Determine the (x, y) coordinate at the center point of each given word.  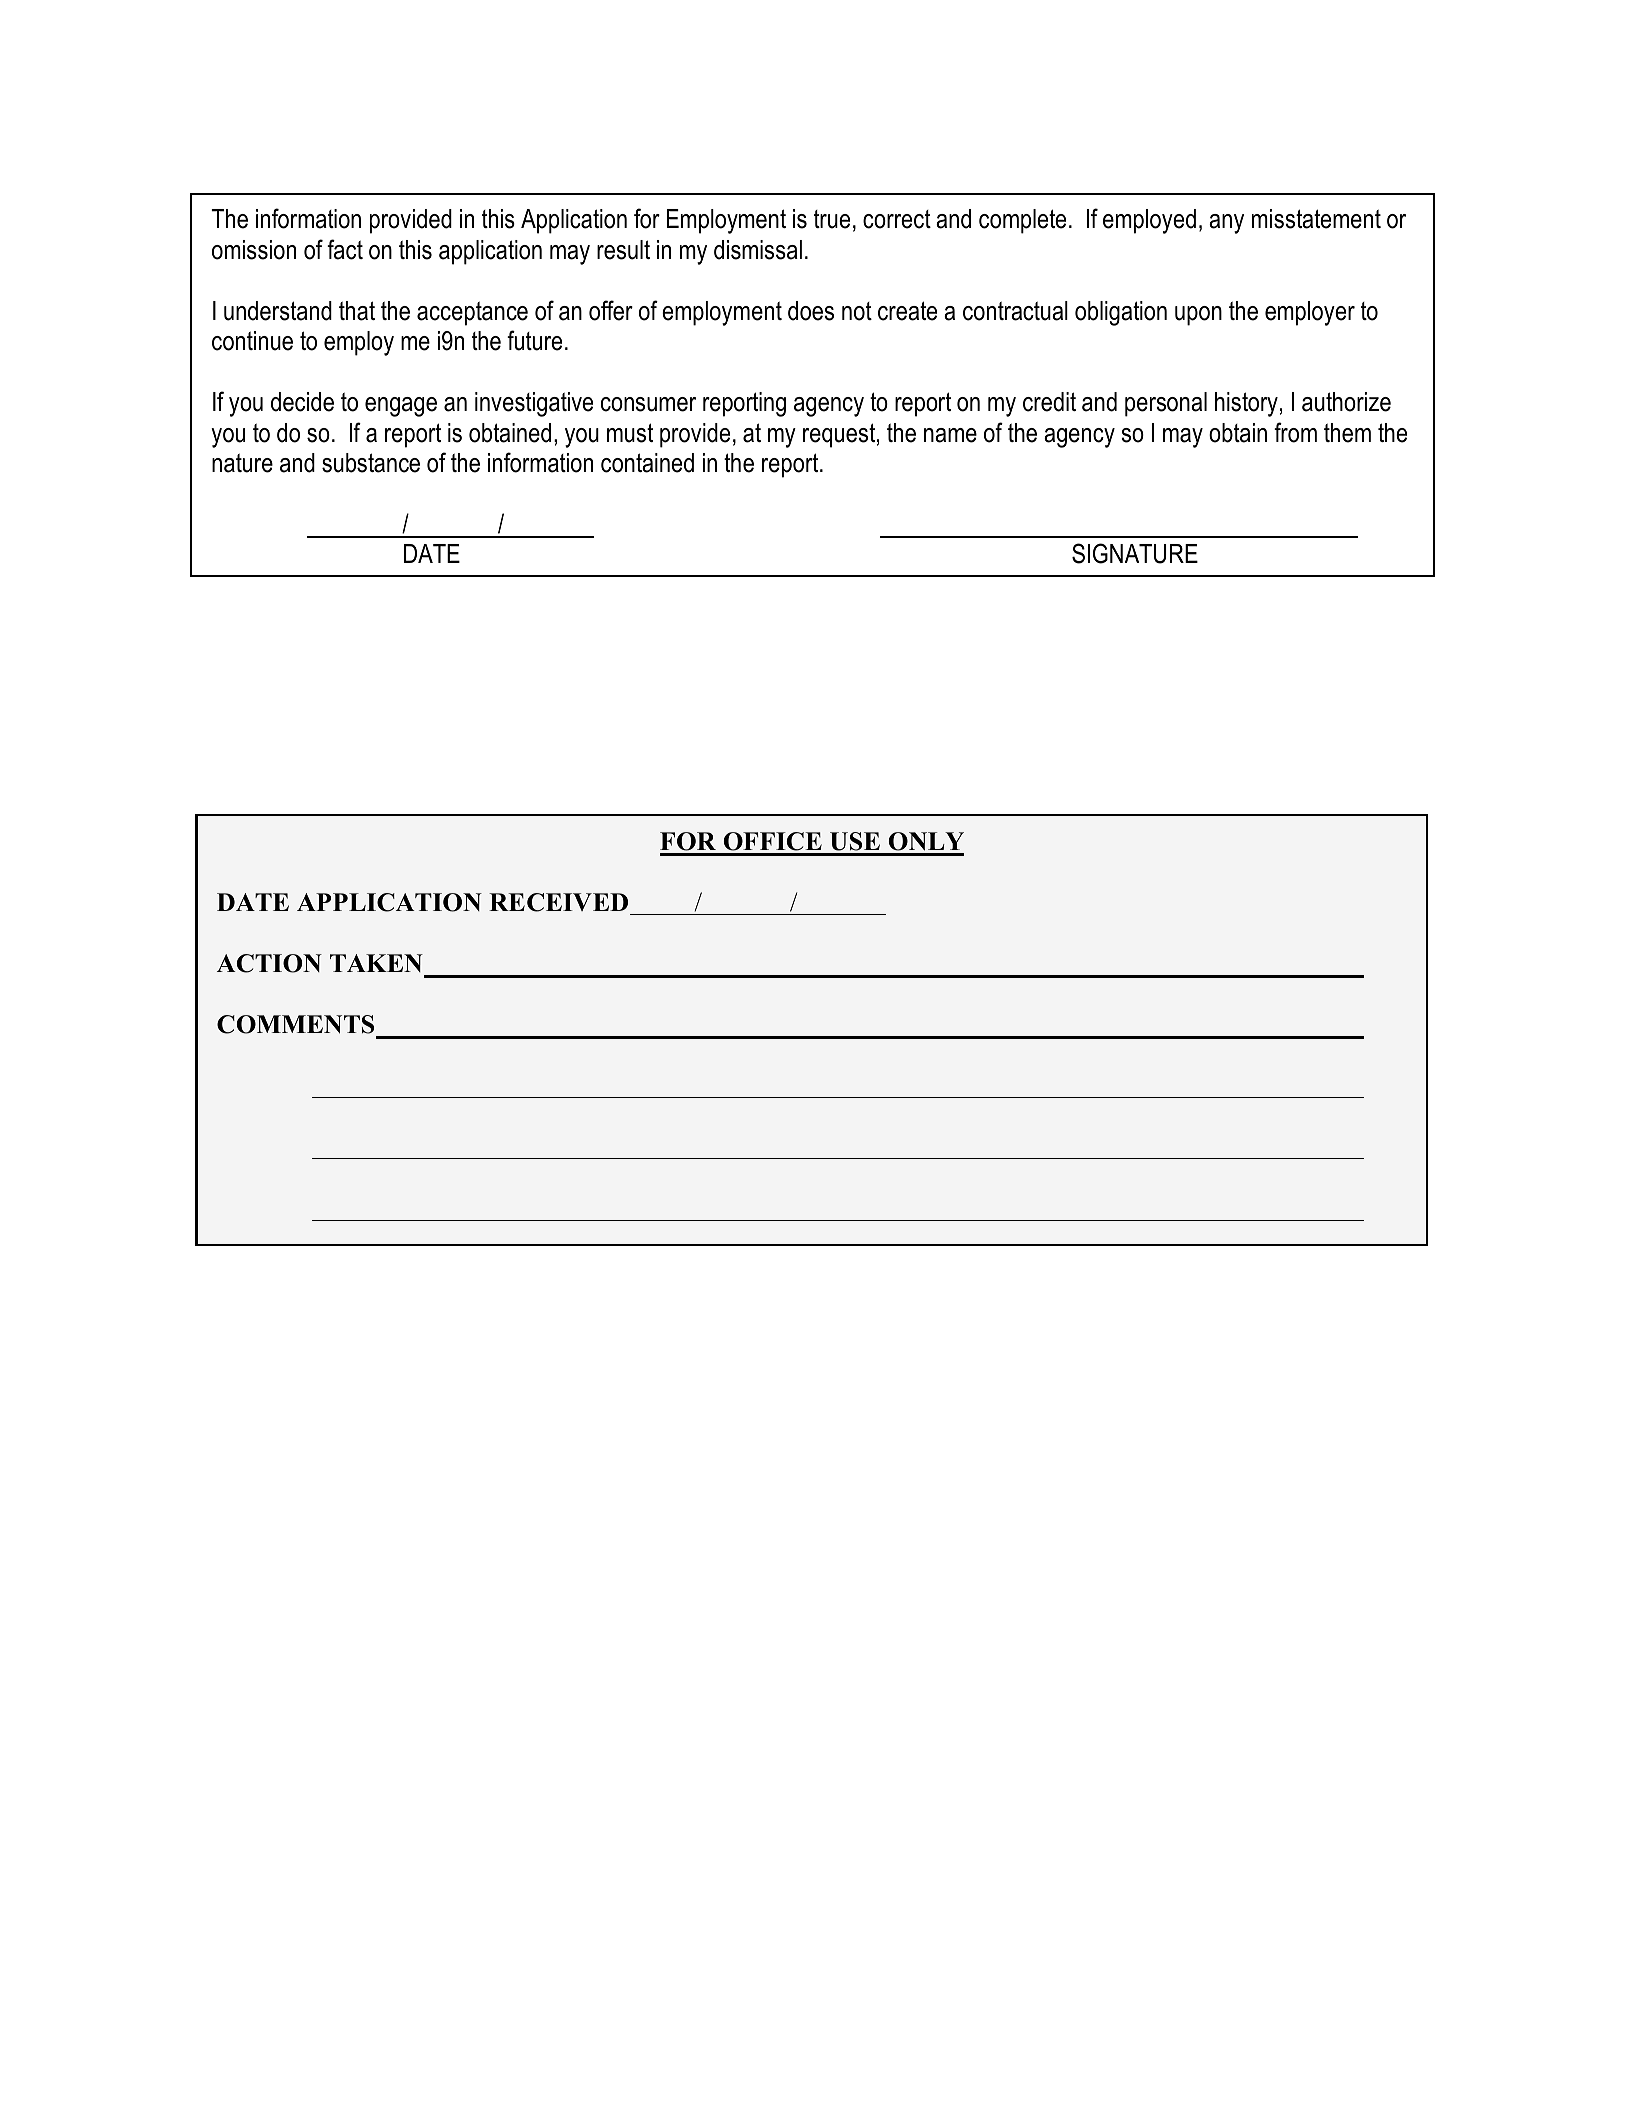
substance (371, 463)
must (630, 433)
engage (401, 407)
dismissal (758, 250)
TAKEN (376, 963)
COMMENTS (295, 1024)
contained (647, 463)
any (1226, 224)
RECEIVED (558, 902)
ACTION (269, 963)
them (1347, 433)
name (950, 435)
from (1295, 432)
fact (345, 249)
